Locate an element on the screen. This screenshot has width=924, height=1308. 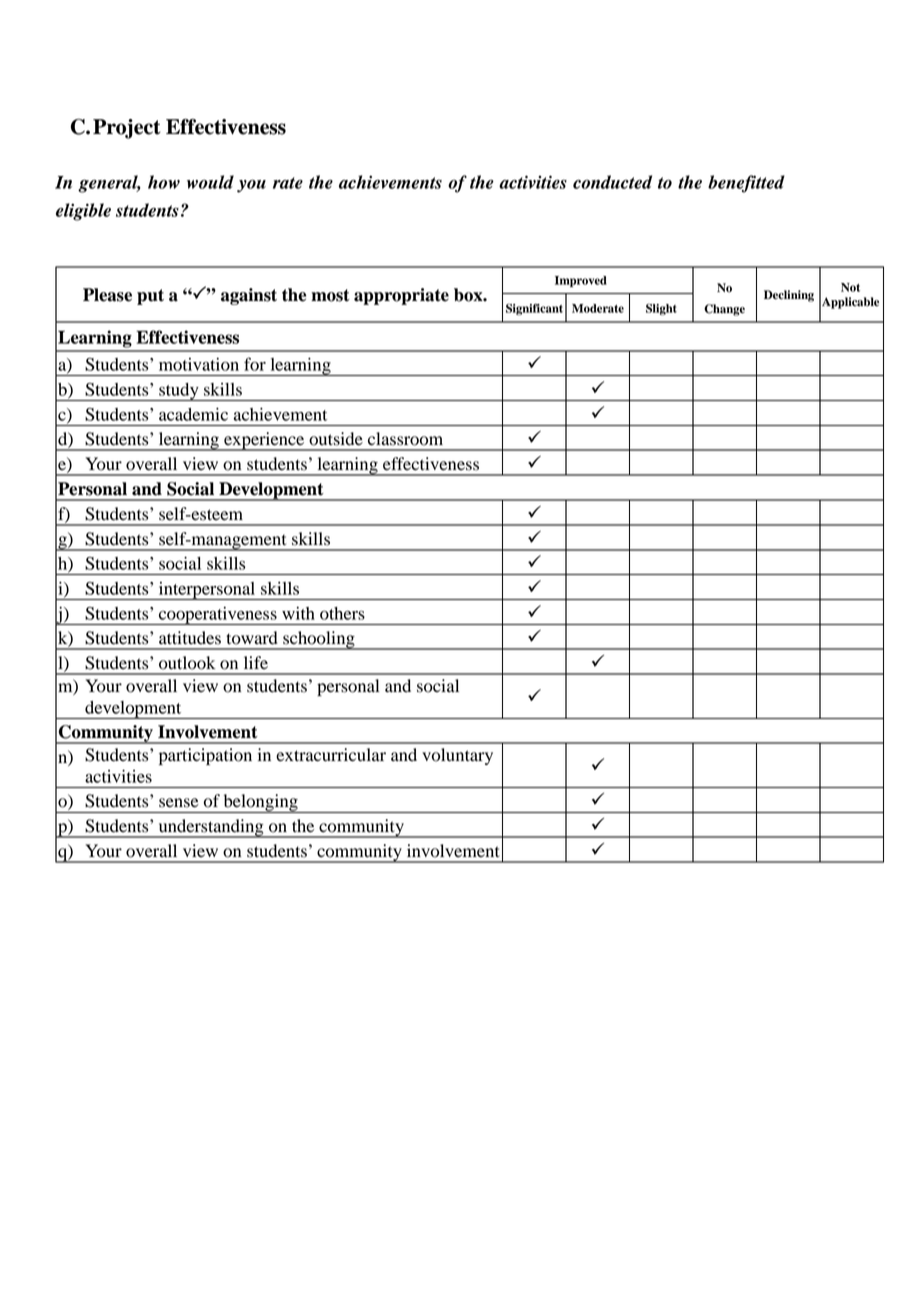
experience is located at coordinates (264, 441).
